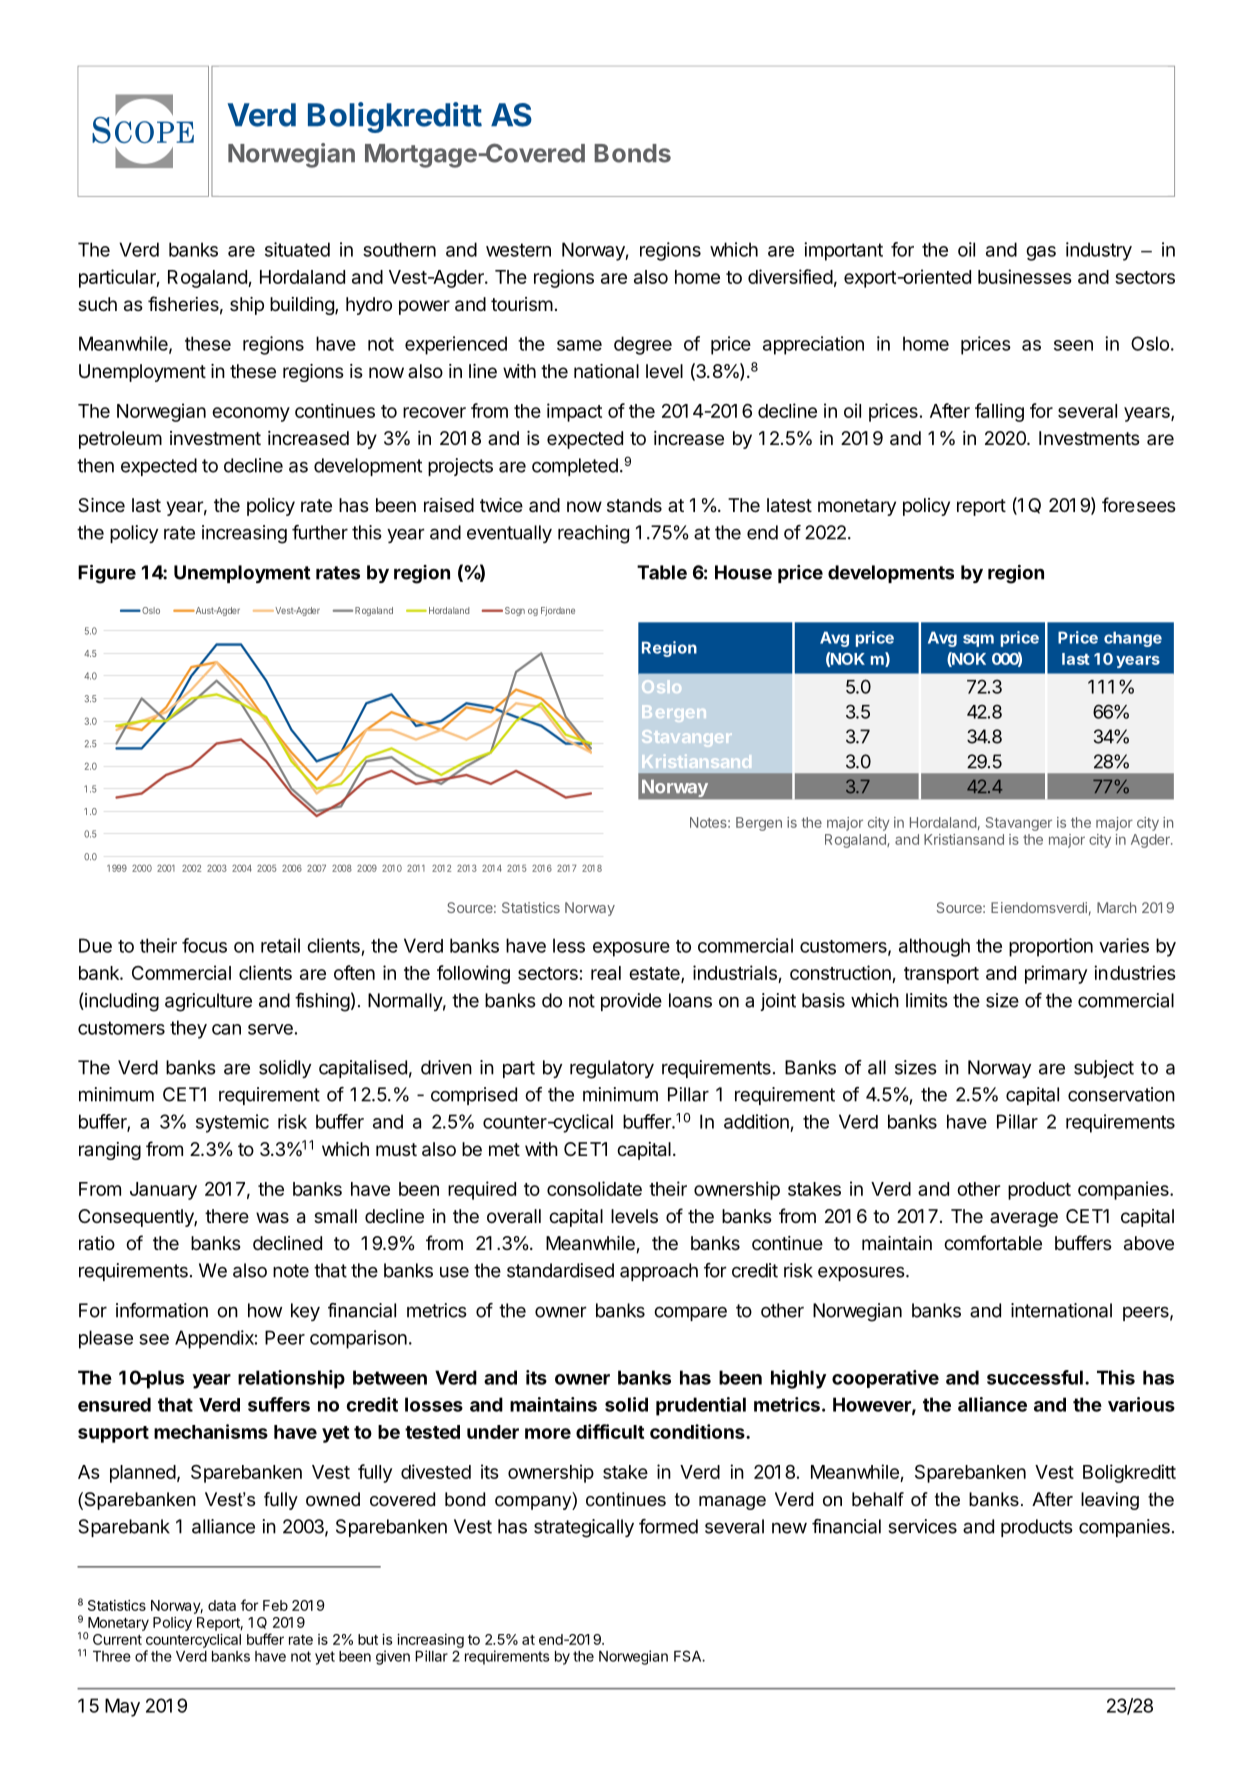 The image size is (1253, 1772). What do you see at coordinates (1025, 276) in the screenshot?
I see `businesses` at bounding box center [1025, 276].
